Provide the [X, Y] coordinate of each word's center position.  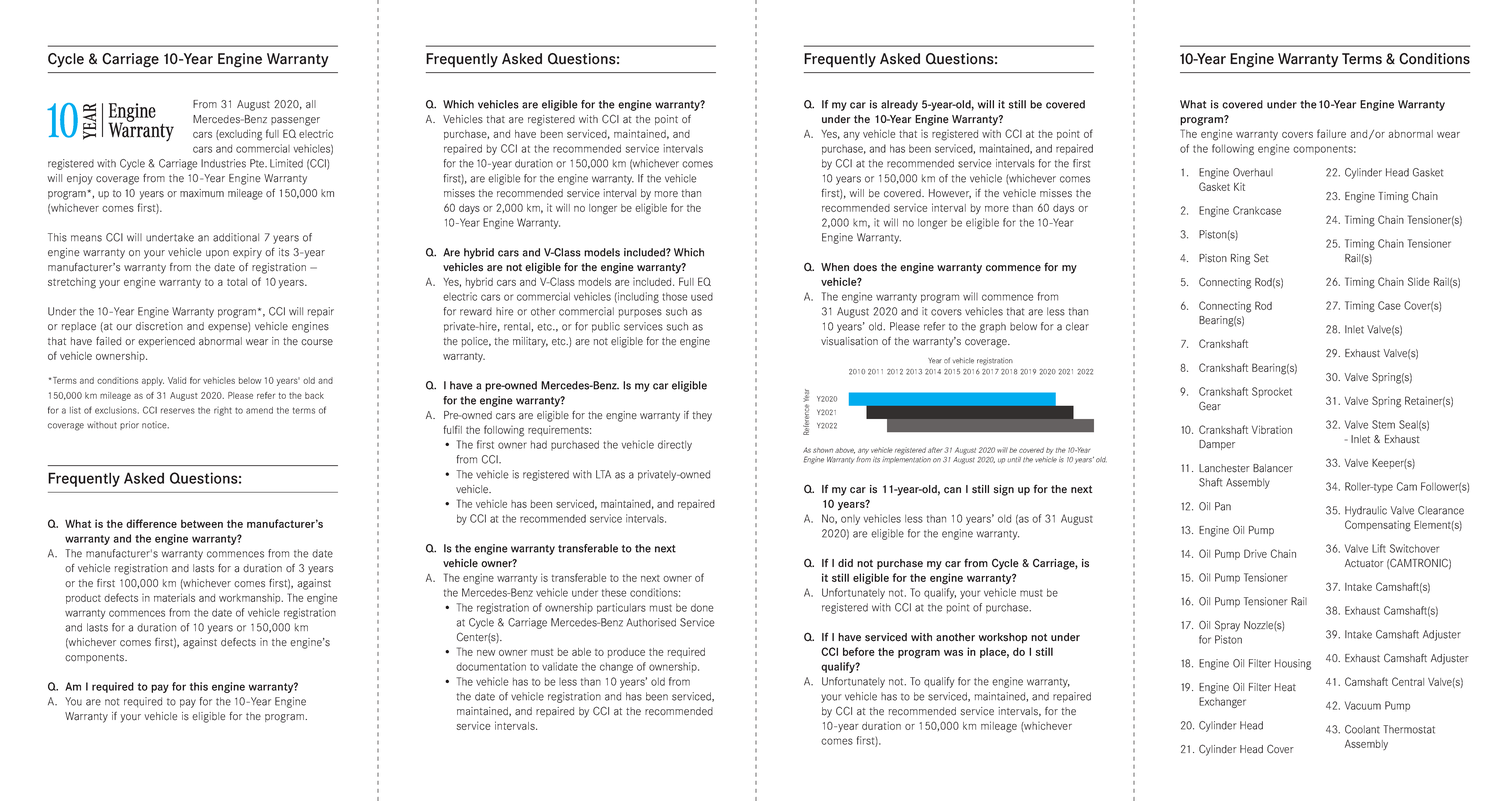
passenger [295, 121]
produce [626, 653]
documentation [491, 666]
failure [1331, 133]
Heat [1285, 687]
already [899, 105]
